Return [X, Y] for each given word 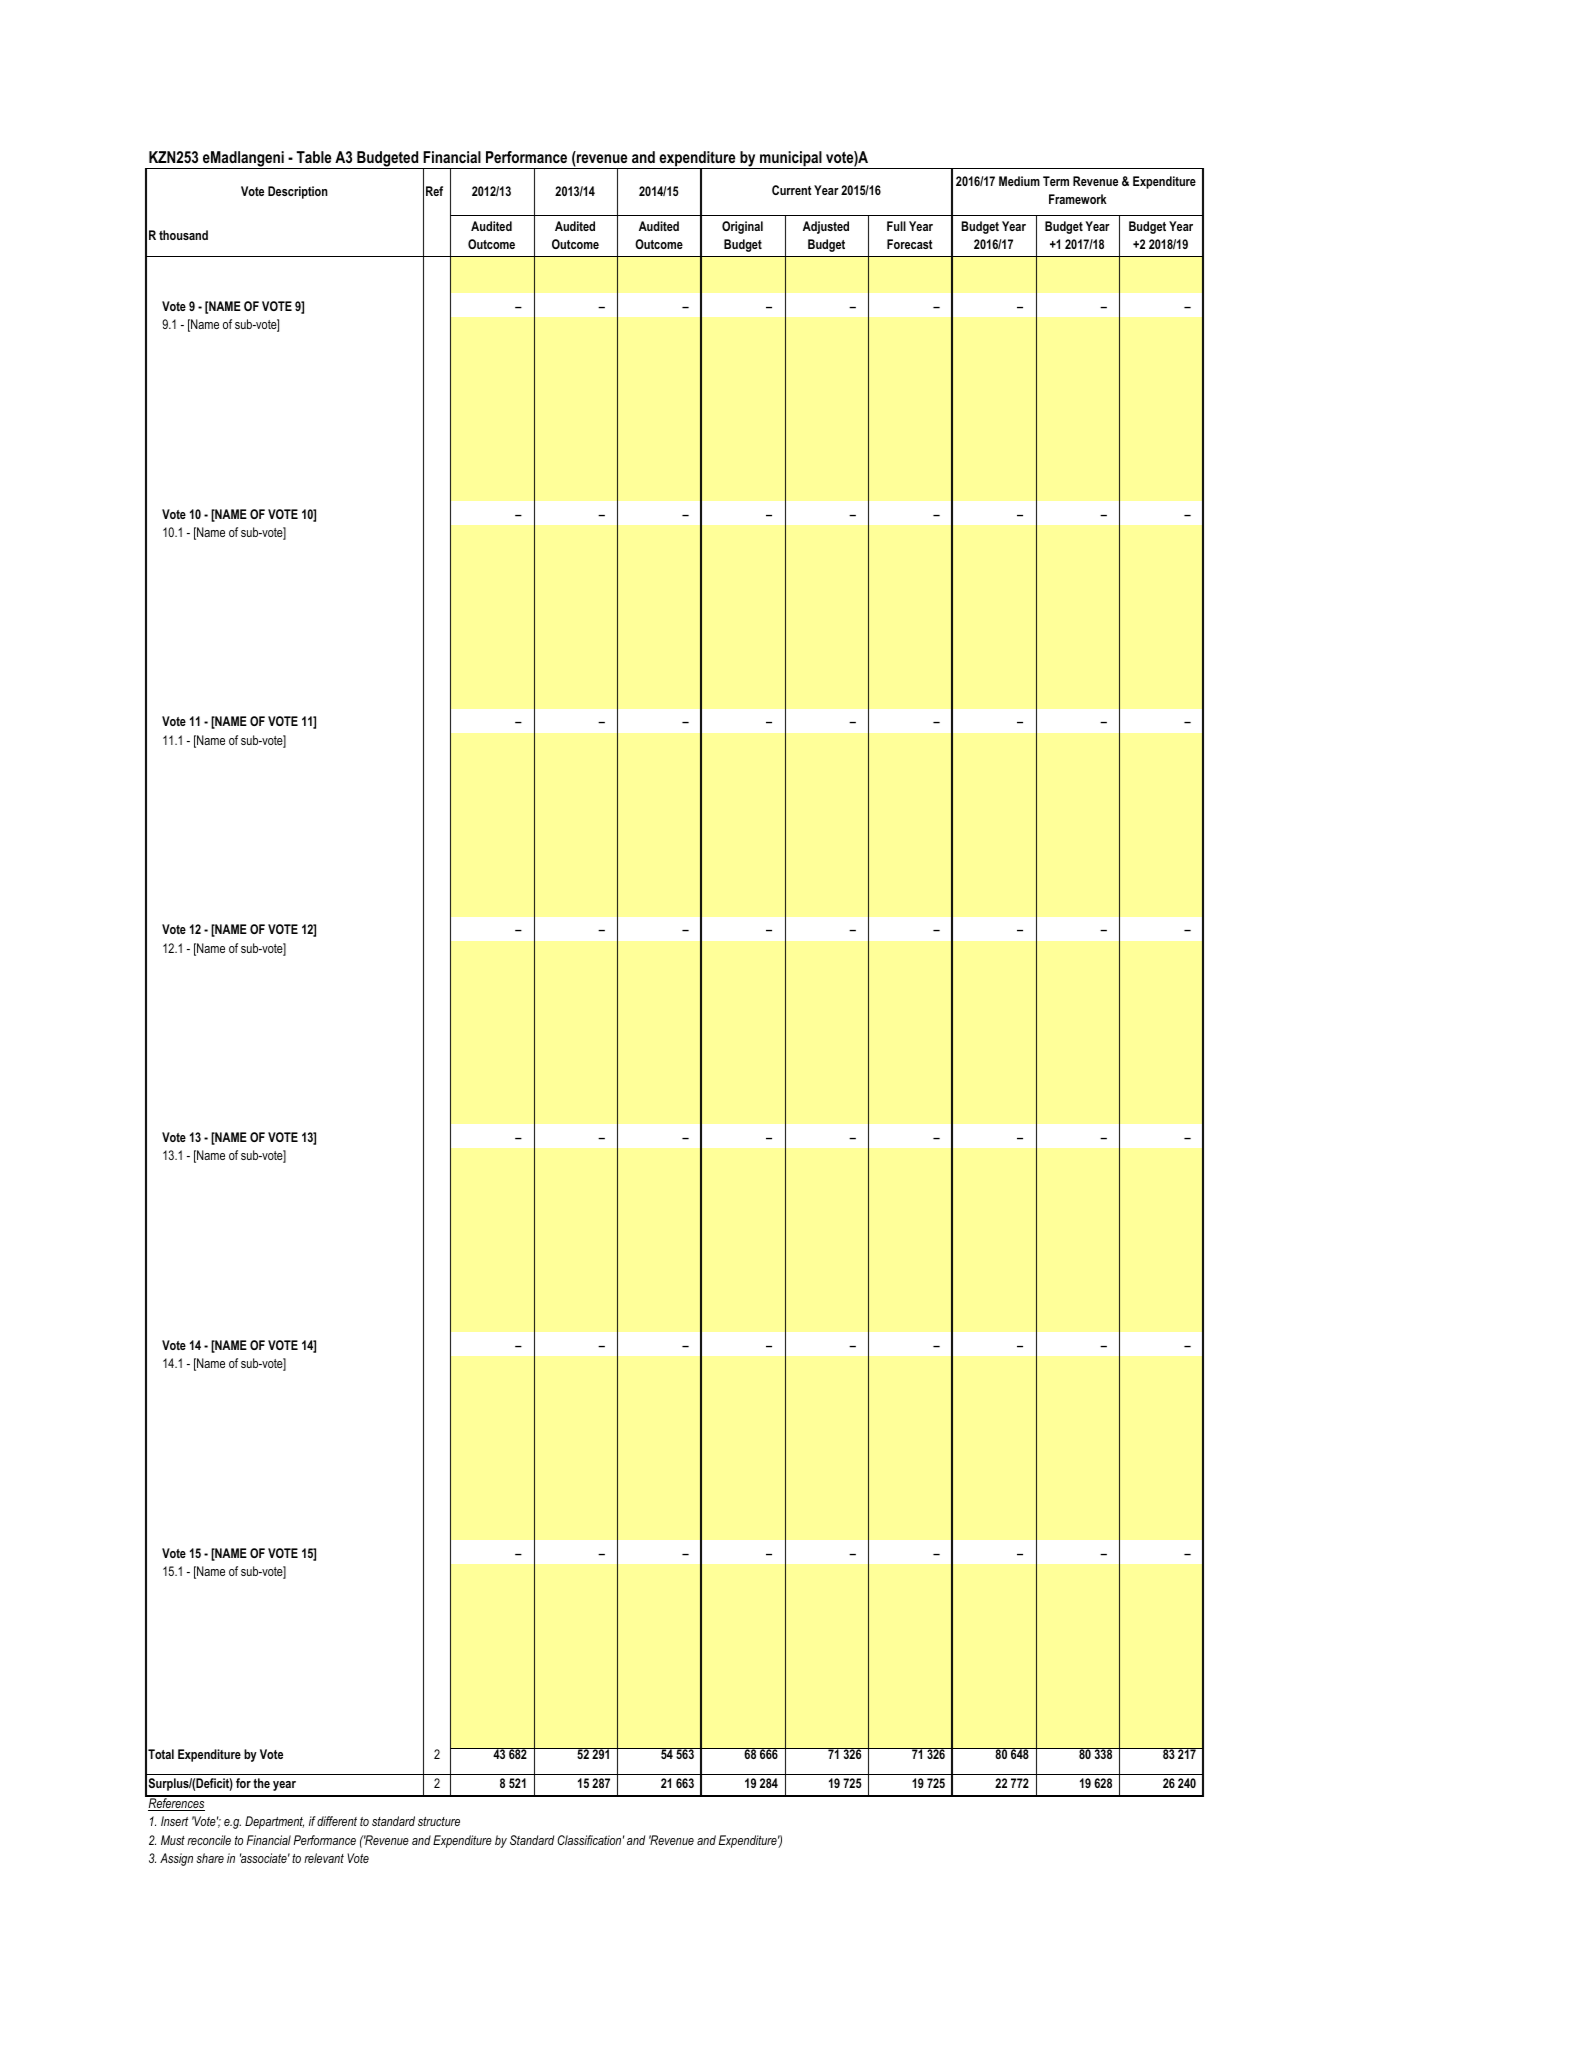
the [261, 1783]
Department [274, 1822]
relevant [324, 1858]
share [210, 1858]
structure [439, 1821]
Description [298, 192]
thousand [183, 235]
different [337, 1821]
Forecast [910, 244]
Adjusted [826, 227]
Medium [1019, 181]
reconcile [209, 1840]
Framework [1078, 199]
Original [742, 227]
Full [896, 226]
